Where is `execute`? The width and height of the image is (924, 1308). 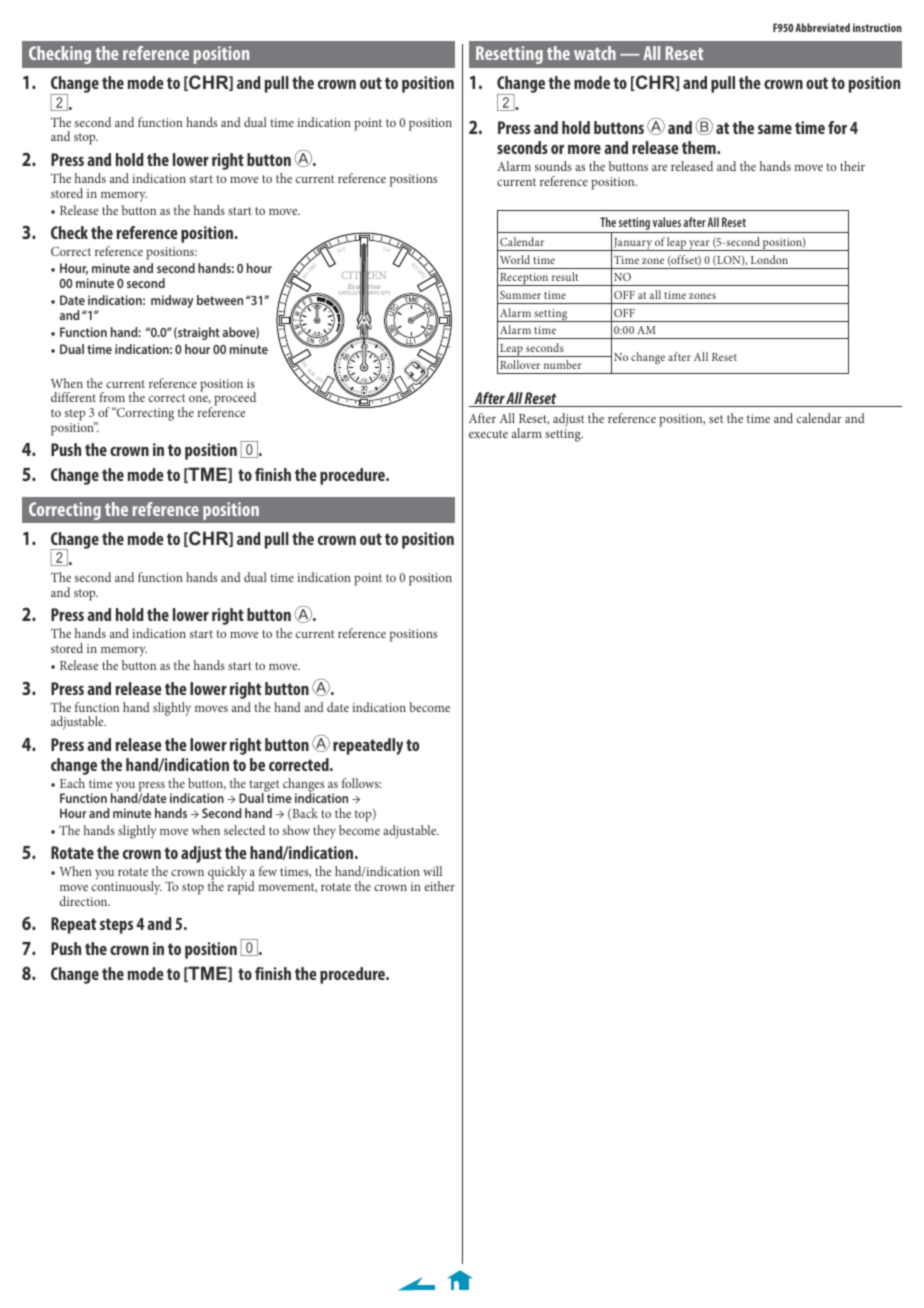 execute is located at coordinates (488, 434).
